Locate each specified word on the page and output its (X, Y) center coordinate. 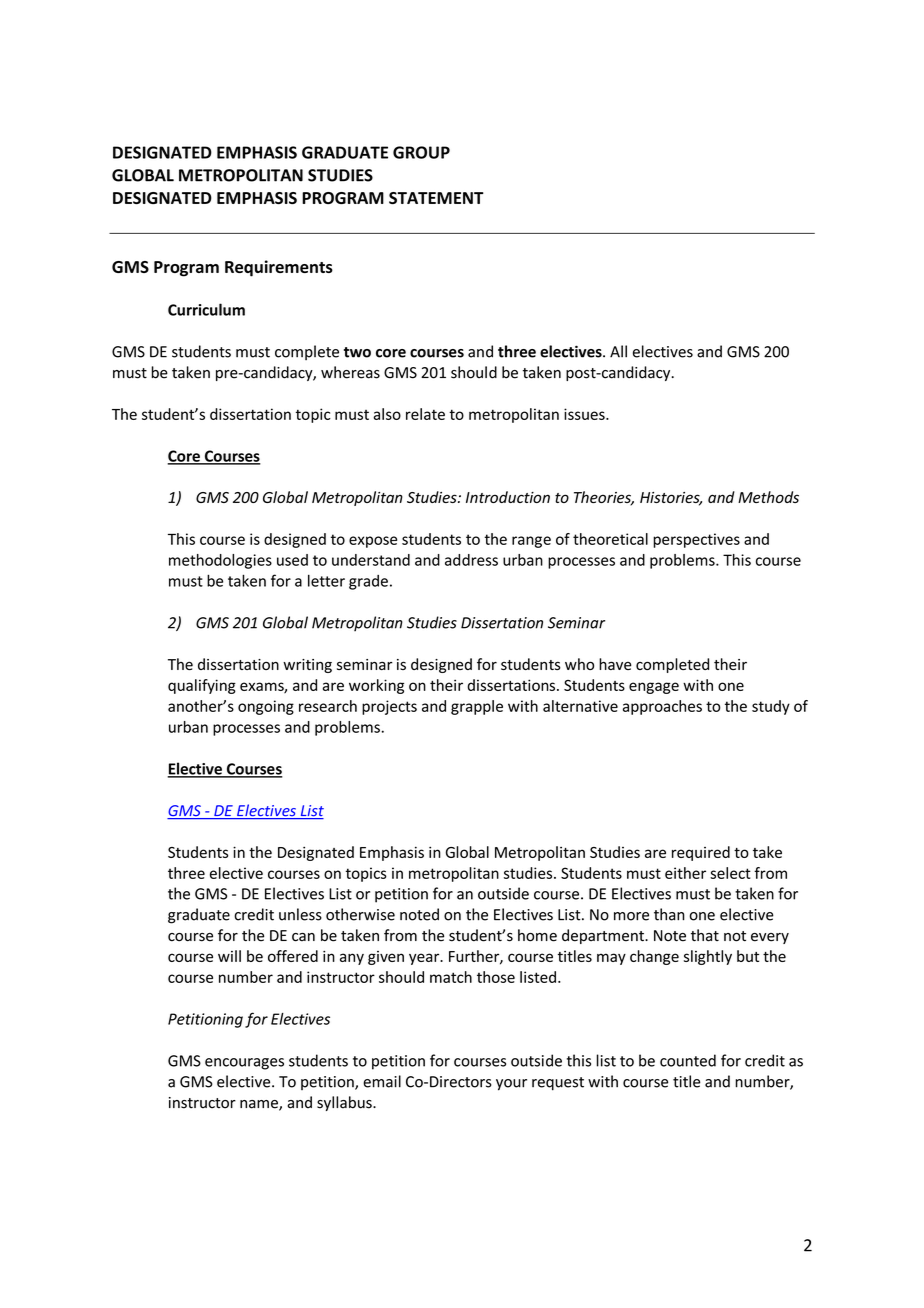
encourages (244, 1064)
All (618, 351)
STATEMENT (436, 198)
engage (654, 688)
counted (688, 1060)
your (511, 1085)
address (471, 560)
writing (307, 666)
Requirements (279, 268)
